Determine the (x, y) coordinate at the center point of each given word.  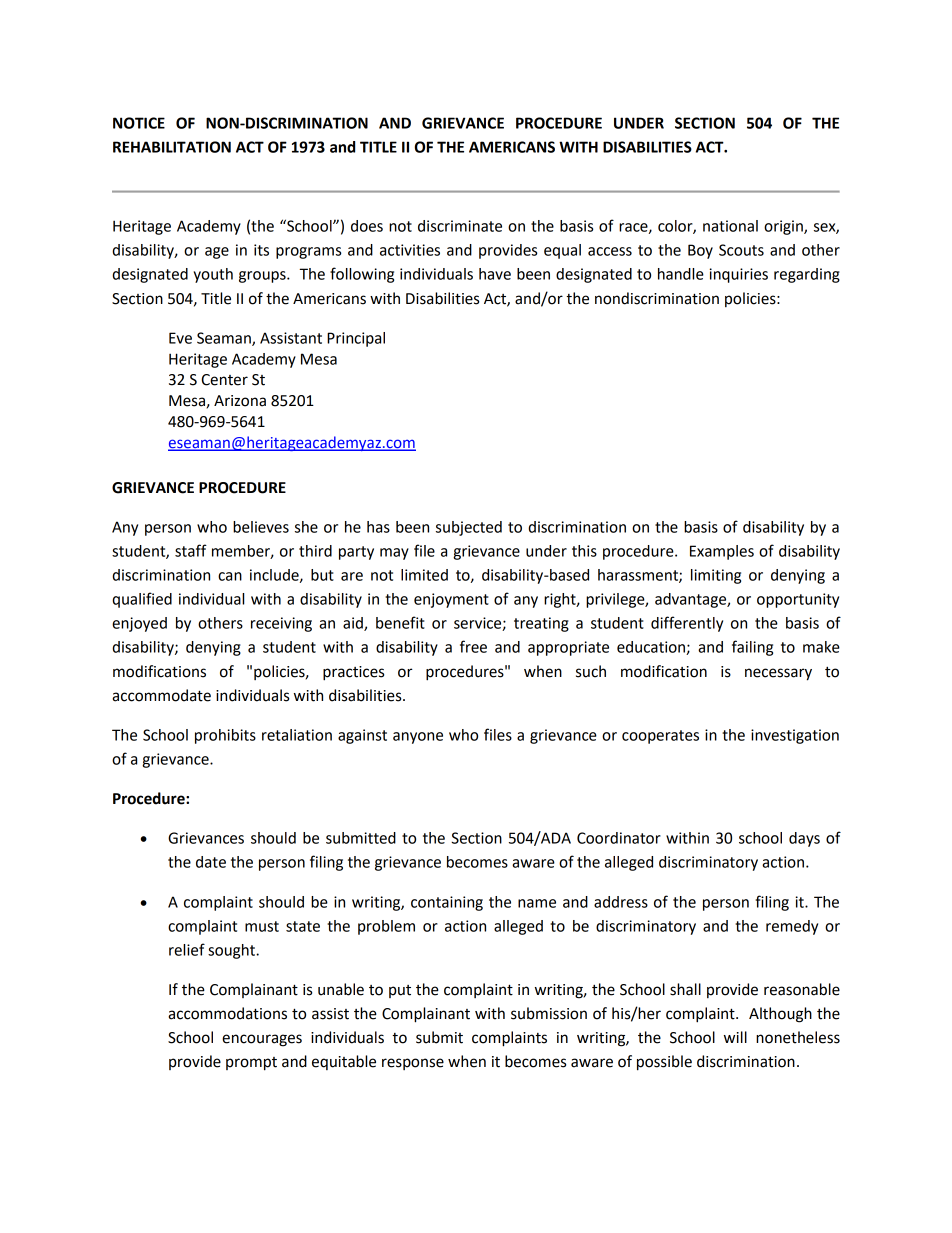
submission (549, 1013)
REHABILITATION (172, 147)
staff (191, 550)
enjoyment (451, 600)
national (730, 226)
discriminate (460, 226)
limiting (716, 576)
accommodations (227, 1013)
